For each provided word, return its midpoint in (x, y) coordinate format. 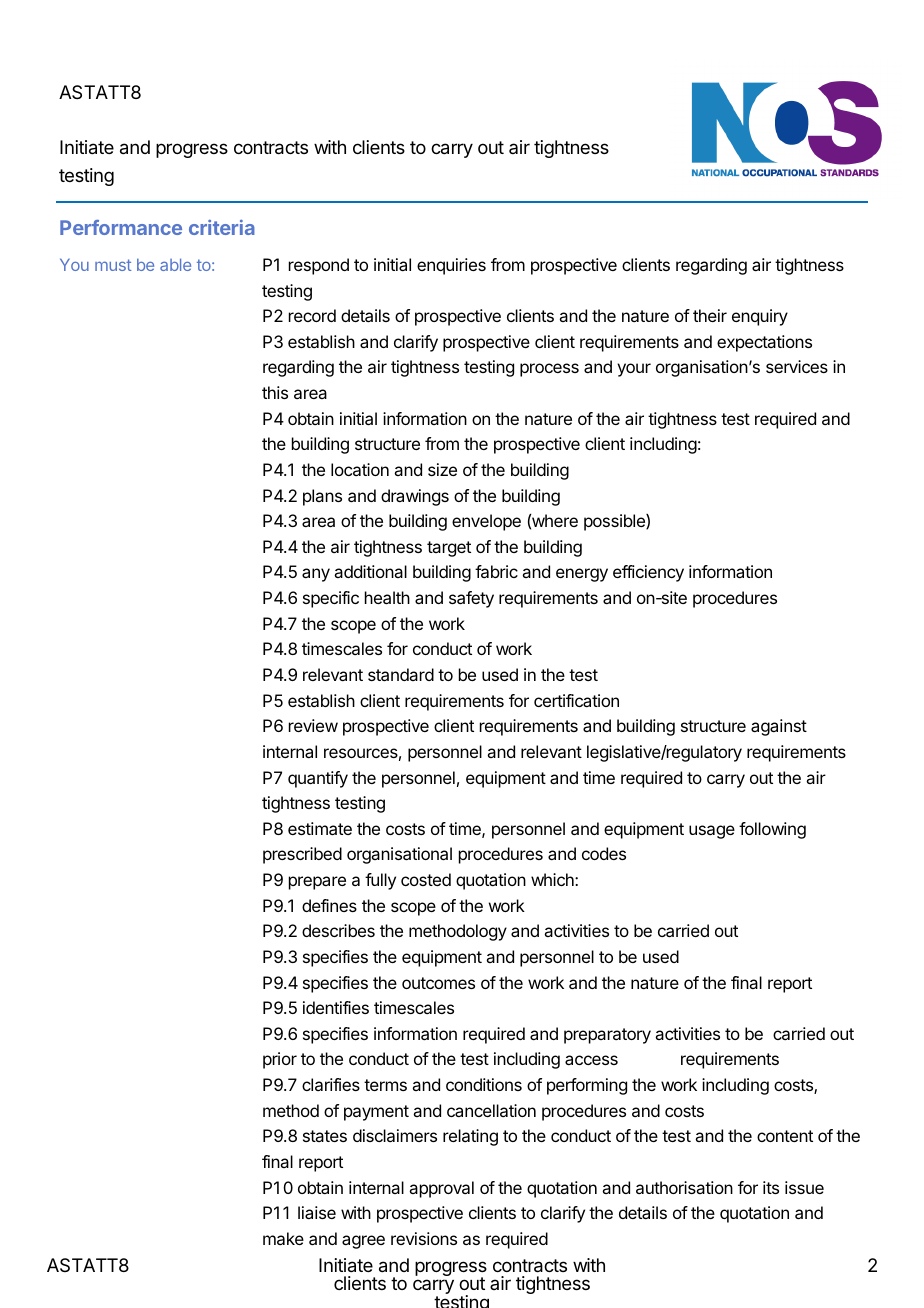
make (283, 1238)
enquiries (451, 266)
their (710, 315)
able (175, 264)
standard (401, 674)
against (779, 727)
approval (441, 1189)
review (313, 725)
